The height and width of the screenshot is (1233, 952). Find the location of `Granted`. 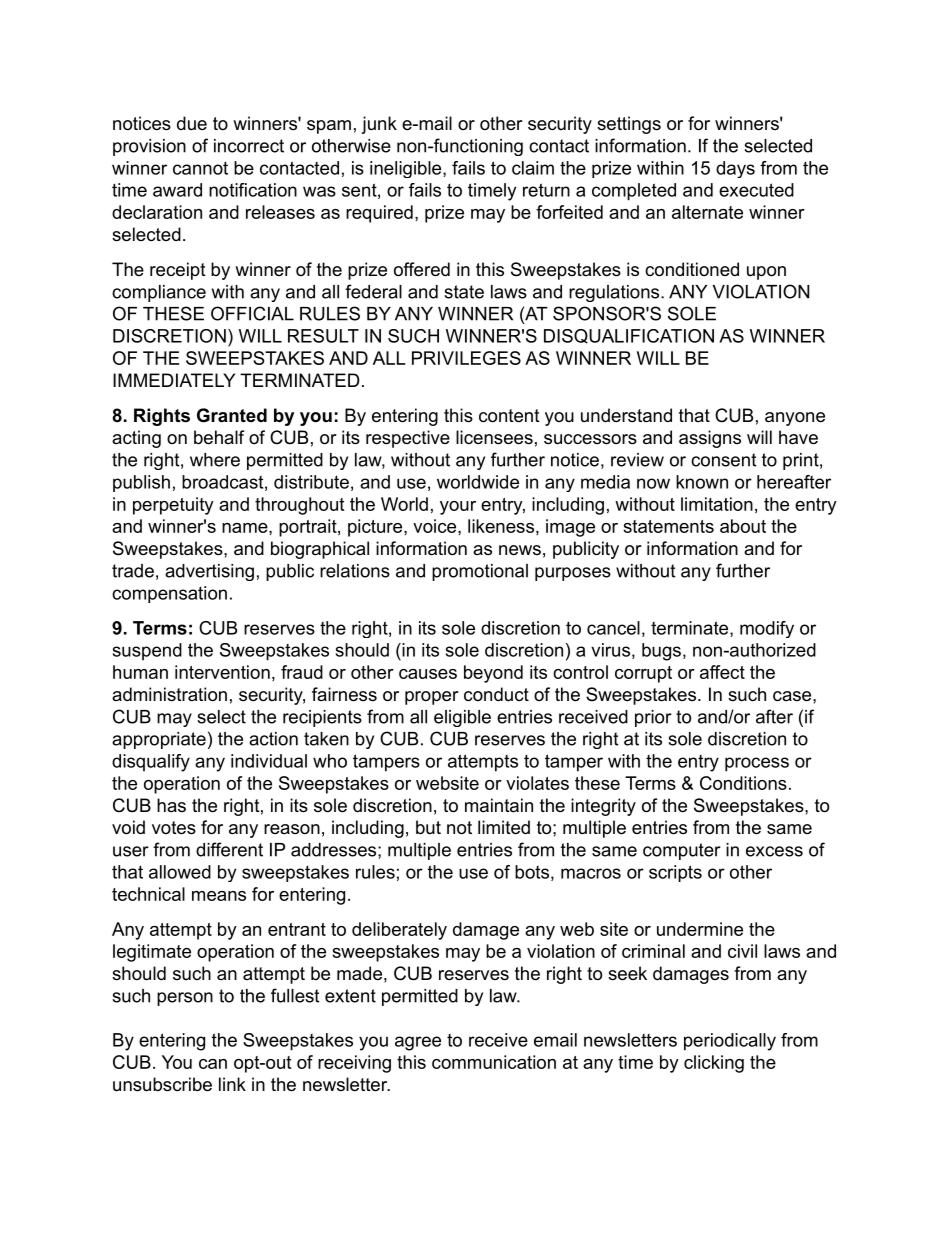

Granted is located at coordinates (232, 415).
